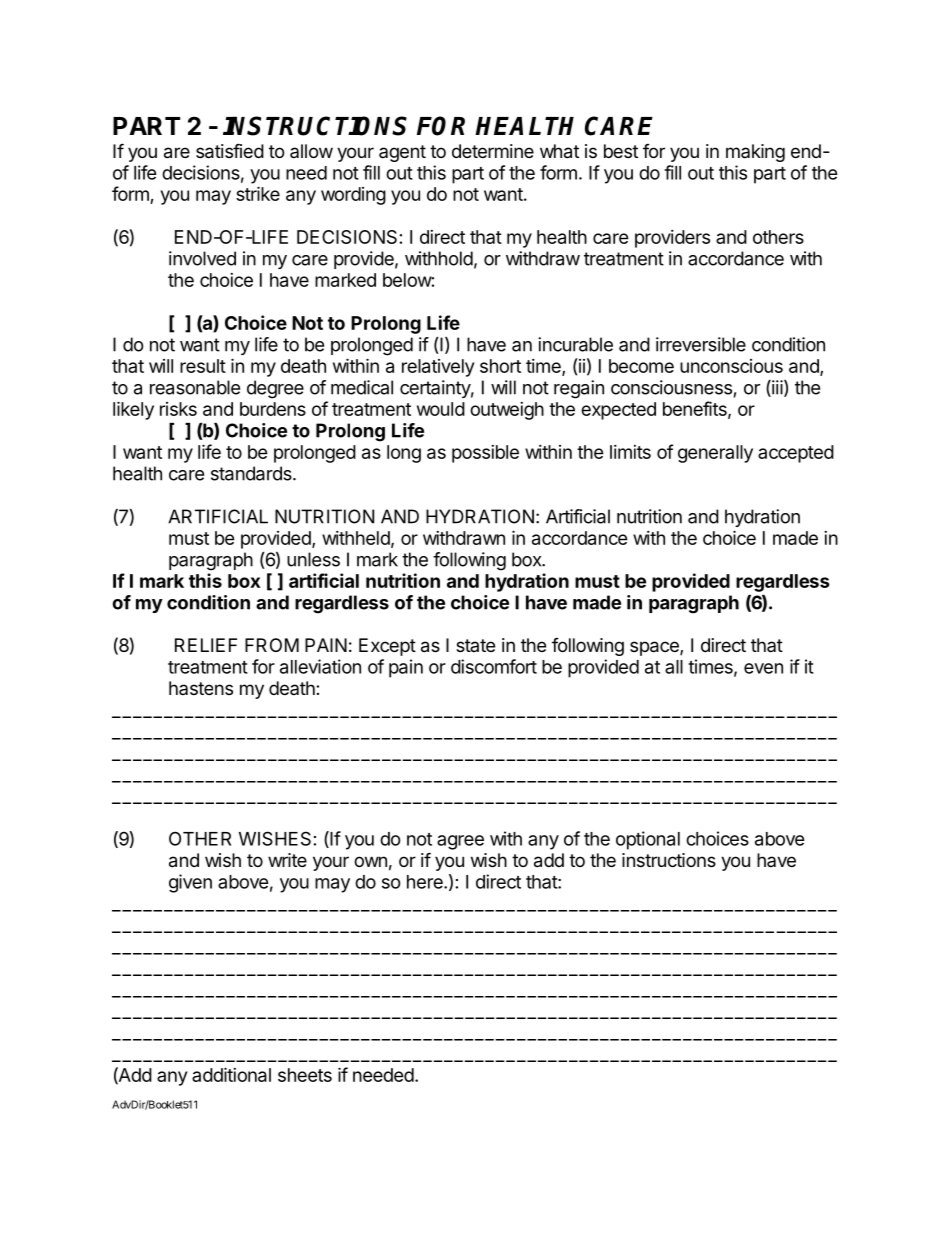 This image has height=1233, width=952. I want to click on optional, so click(648, 840).
